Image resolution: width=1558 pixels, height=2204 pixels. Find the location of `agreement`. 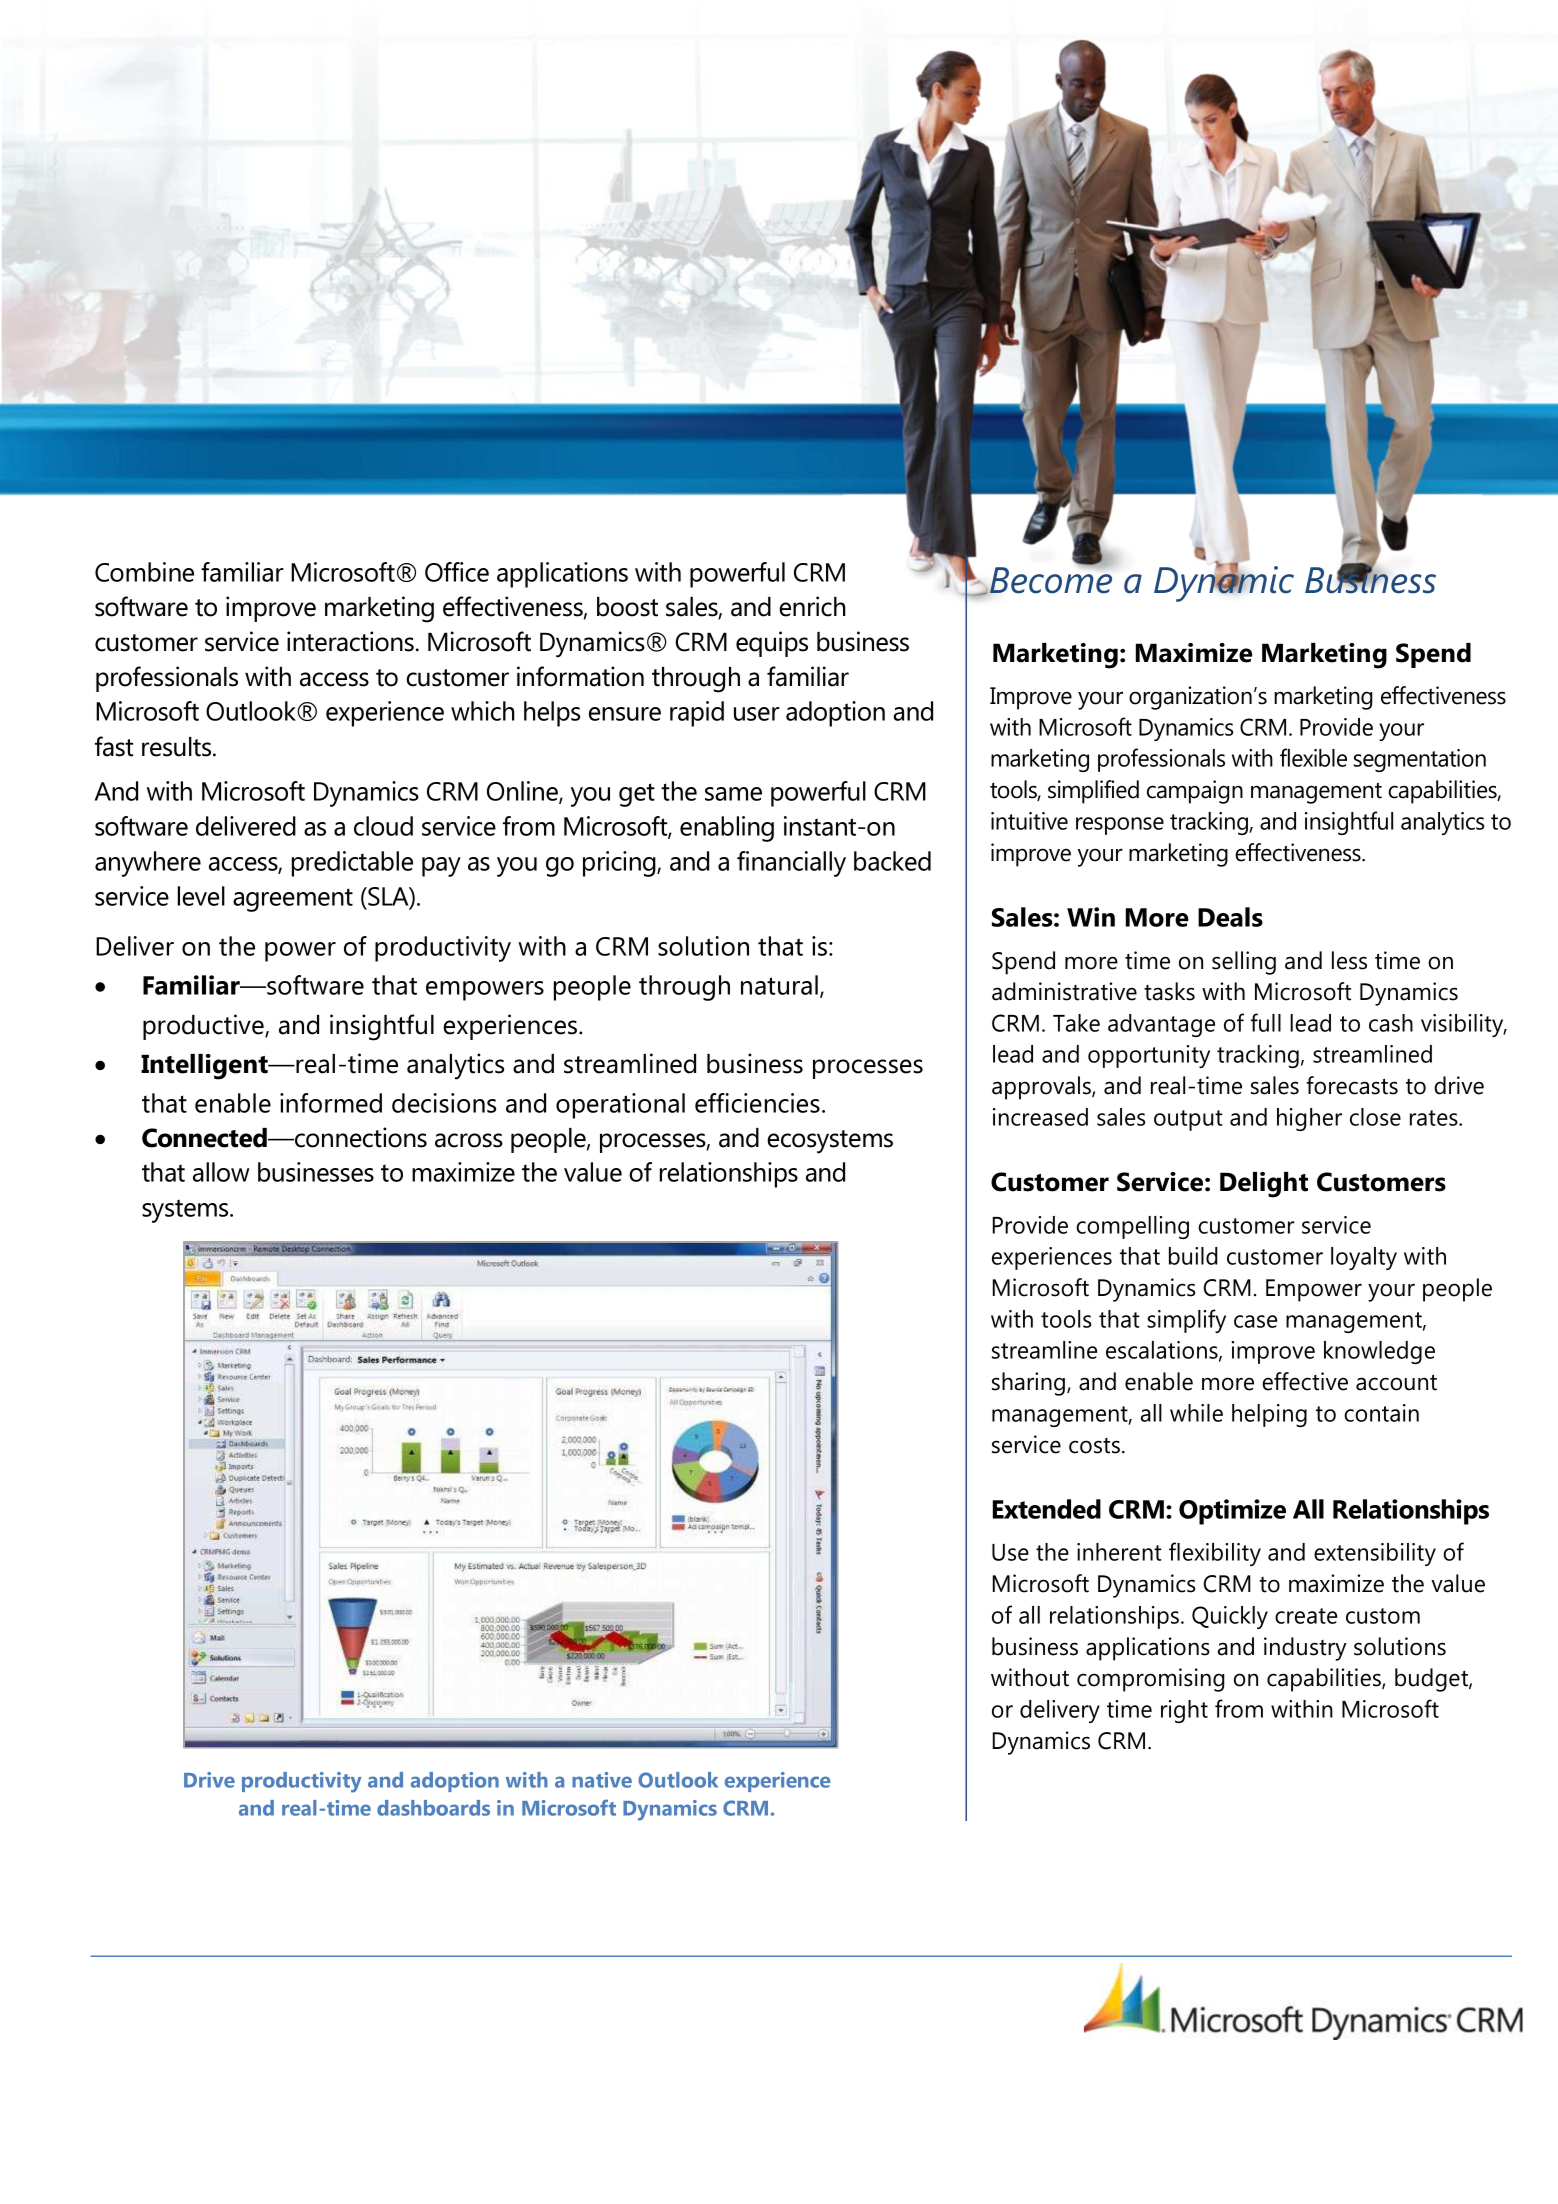

agreement is located at coordinates (293, 900).
